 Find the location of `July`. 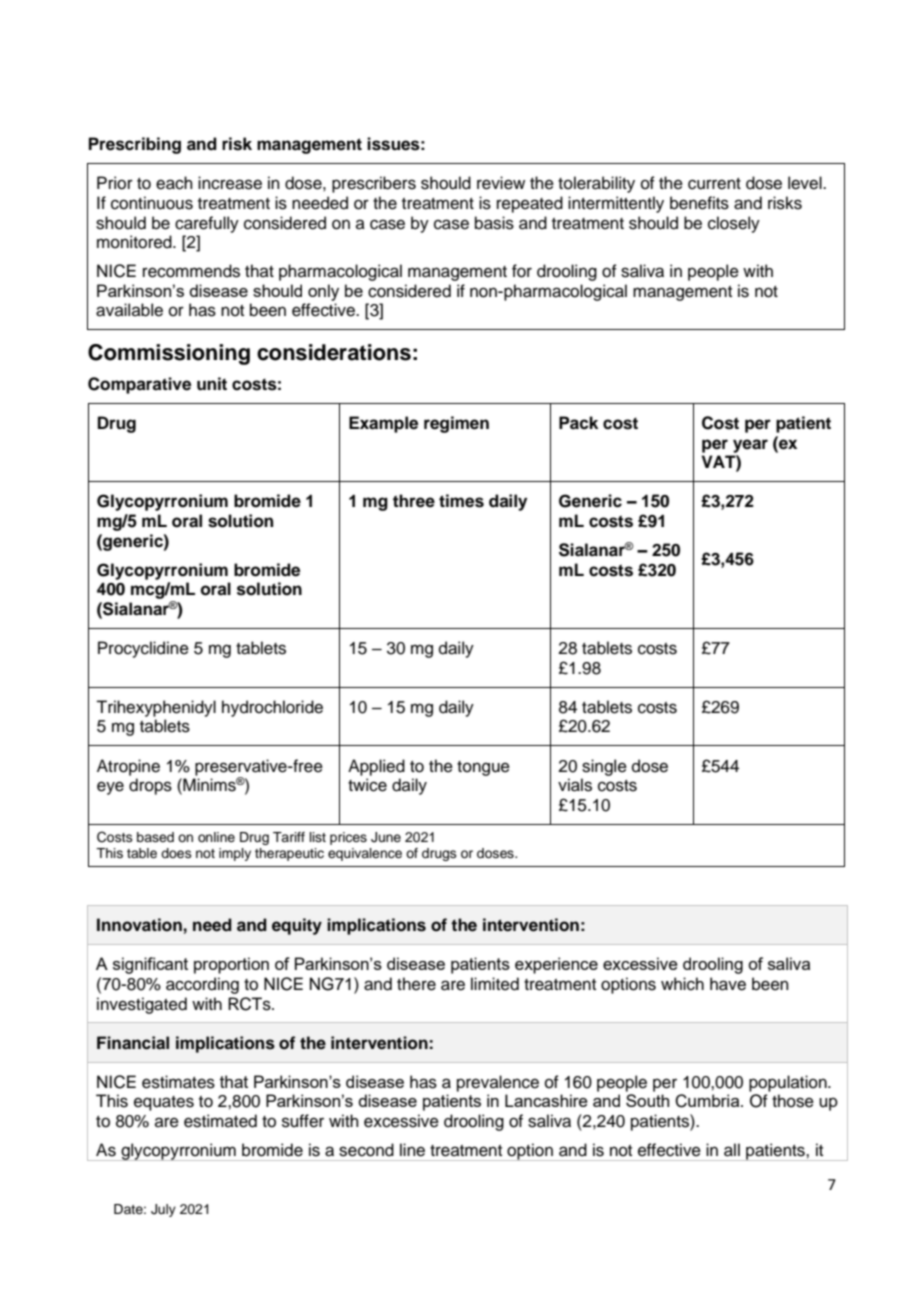

July is located at coordinates (163, 1210).
